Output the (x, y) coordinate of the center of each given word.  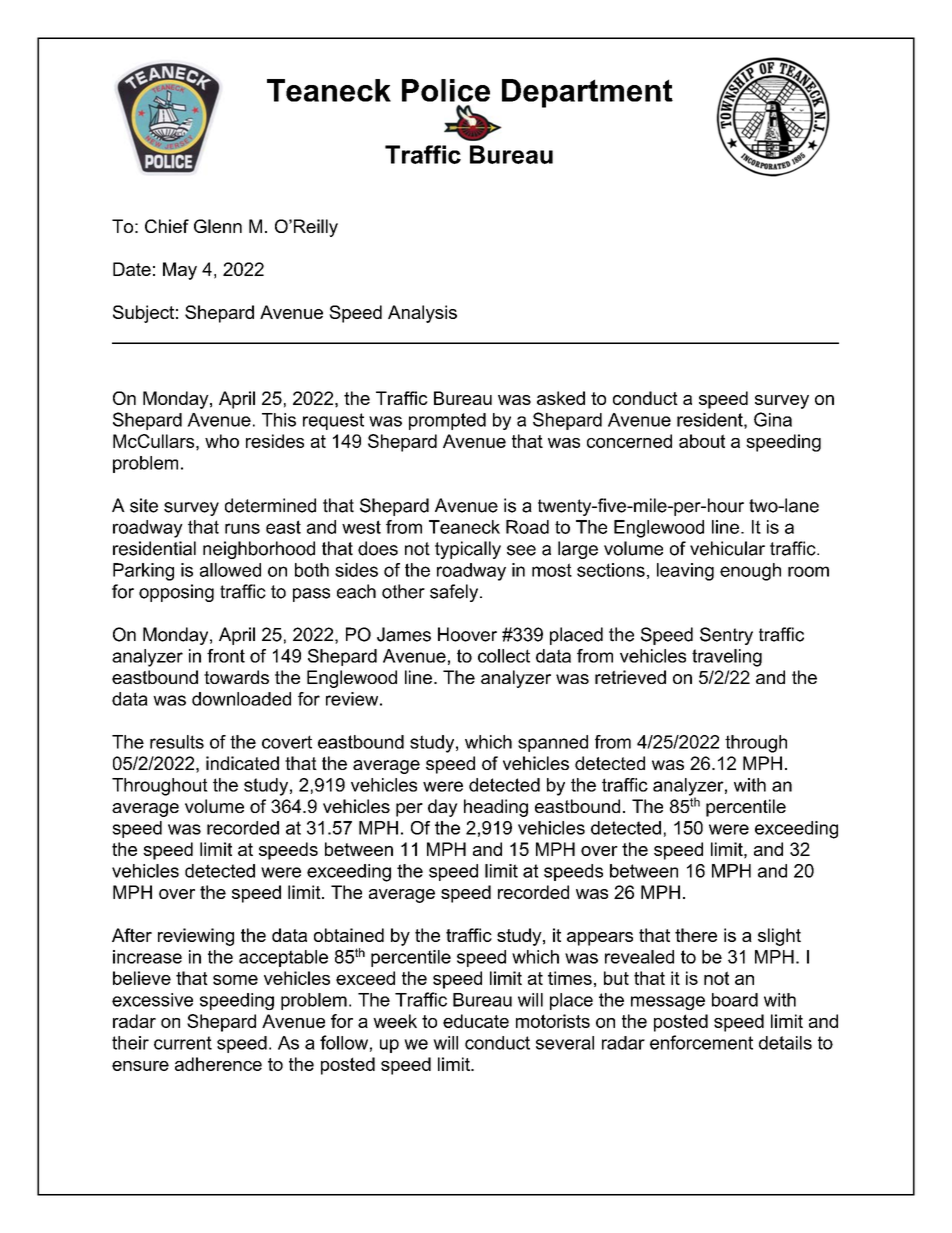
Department (587, 93)
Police (446, 90)
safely (455, 593)
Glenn (218, 226)
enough (750, 572)
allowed (230, 570)
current (183, 1043)
